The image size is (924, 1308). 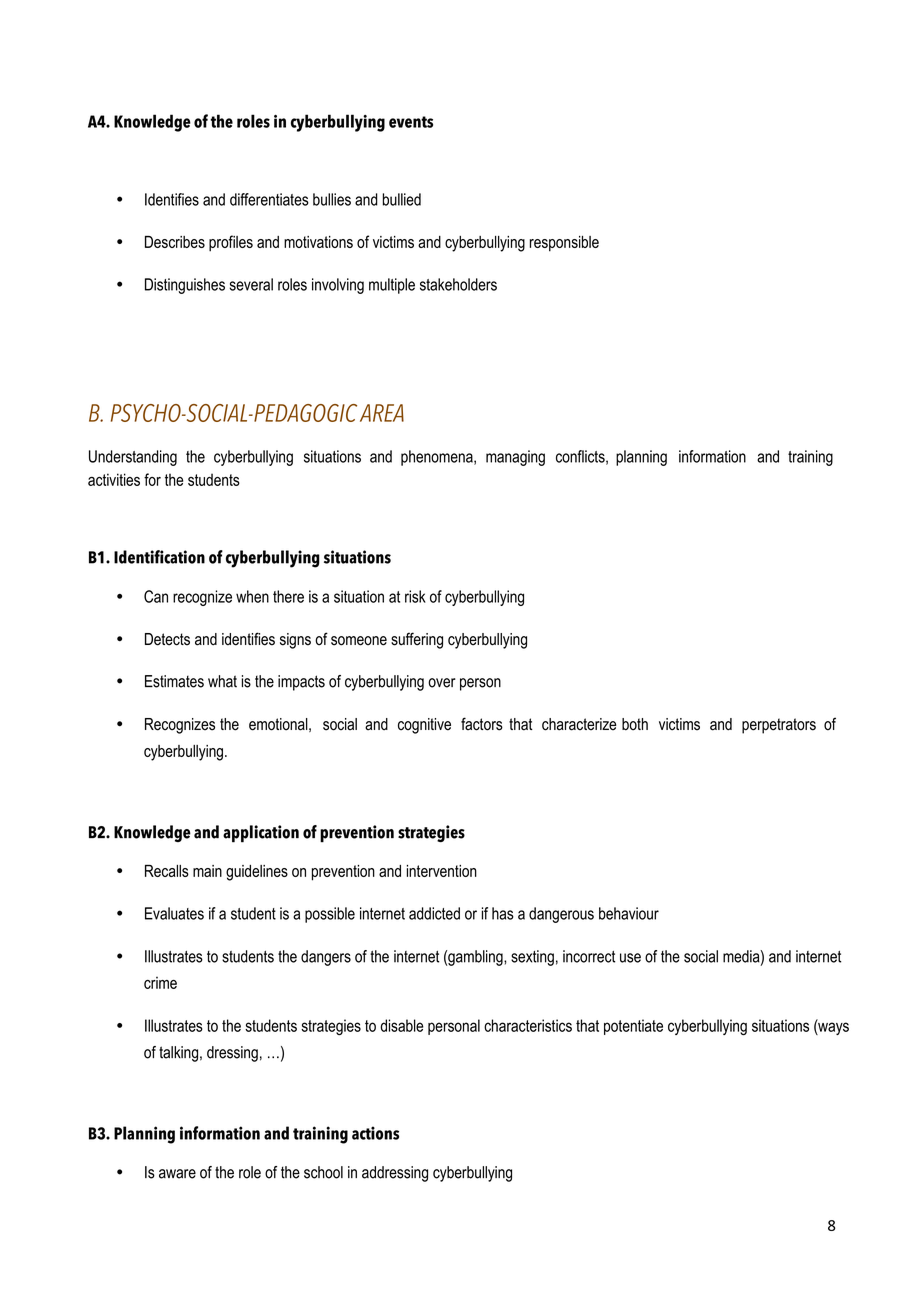 I want to click on differentiates, so click(x=269, y=199).
